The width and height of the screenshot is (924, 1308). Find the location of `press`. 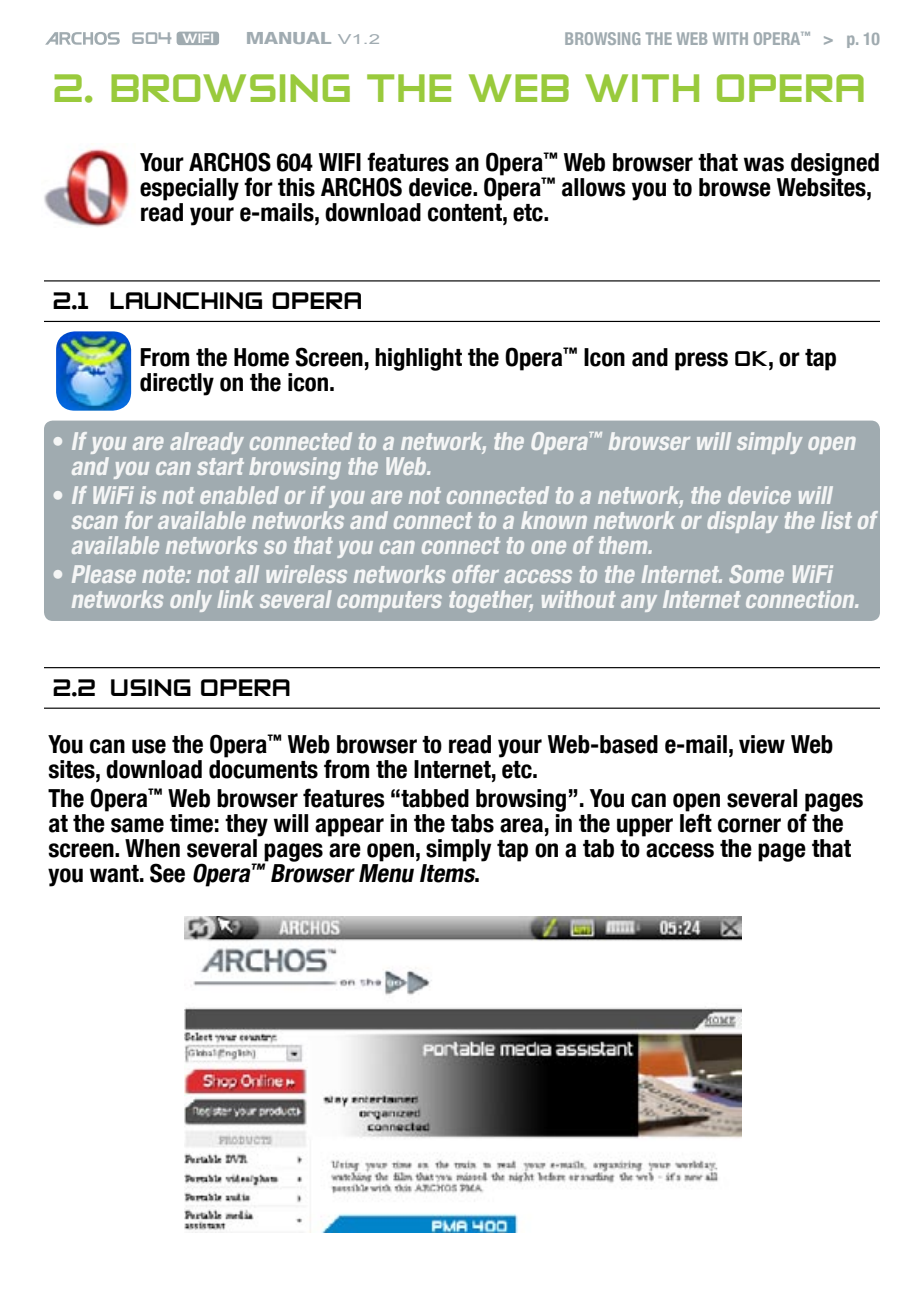

press is located at coordinates (701, 361).
